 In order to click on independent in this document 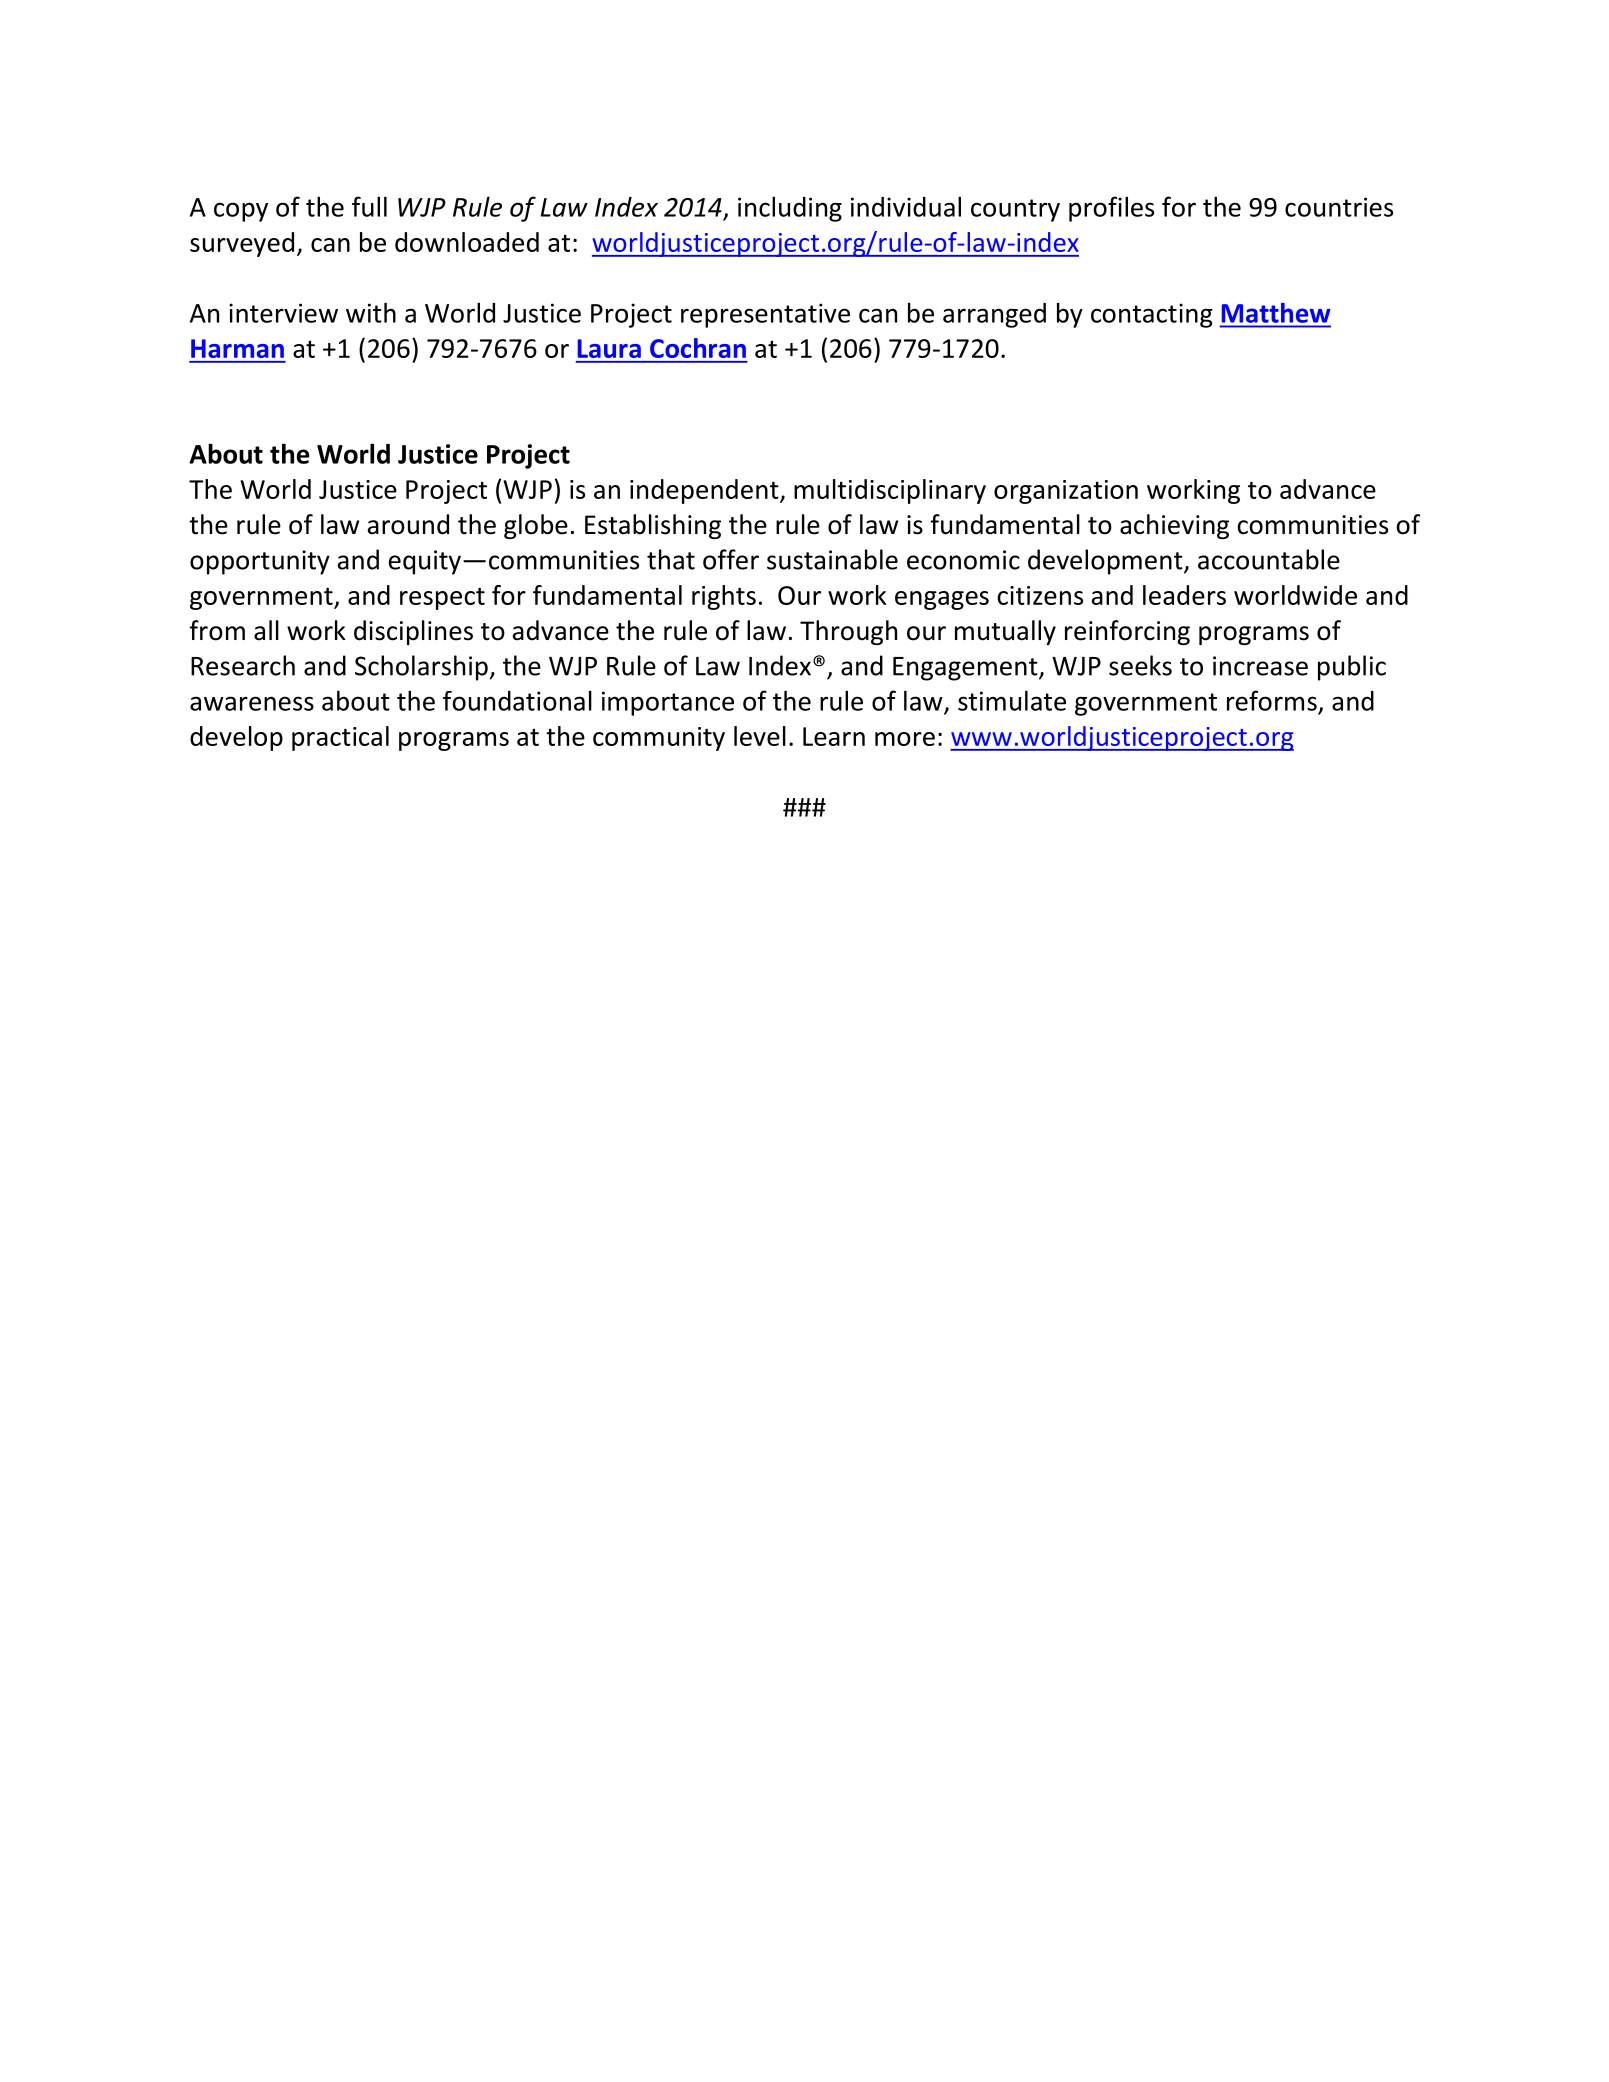, I will do `click(705, 491)`.
